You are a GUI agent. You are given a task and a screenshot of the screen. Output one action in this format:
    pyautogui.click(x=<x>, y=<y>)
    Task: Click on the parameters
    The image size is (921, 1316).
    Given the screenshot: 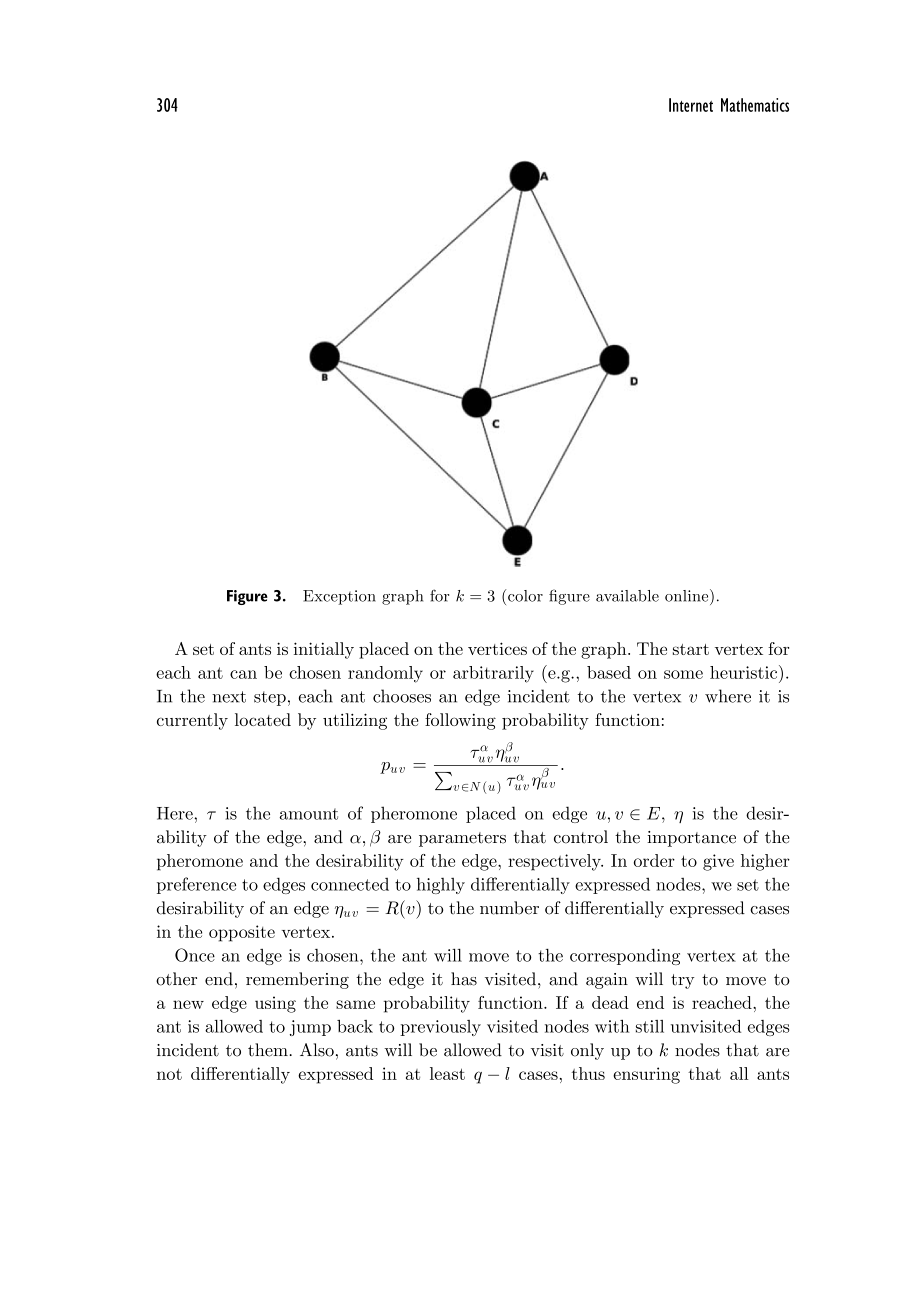 What is the action you would take?
    pyautogui.click(x=462, y=839)
